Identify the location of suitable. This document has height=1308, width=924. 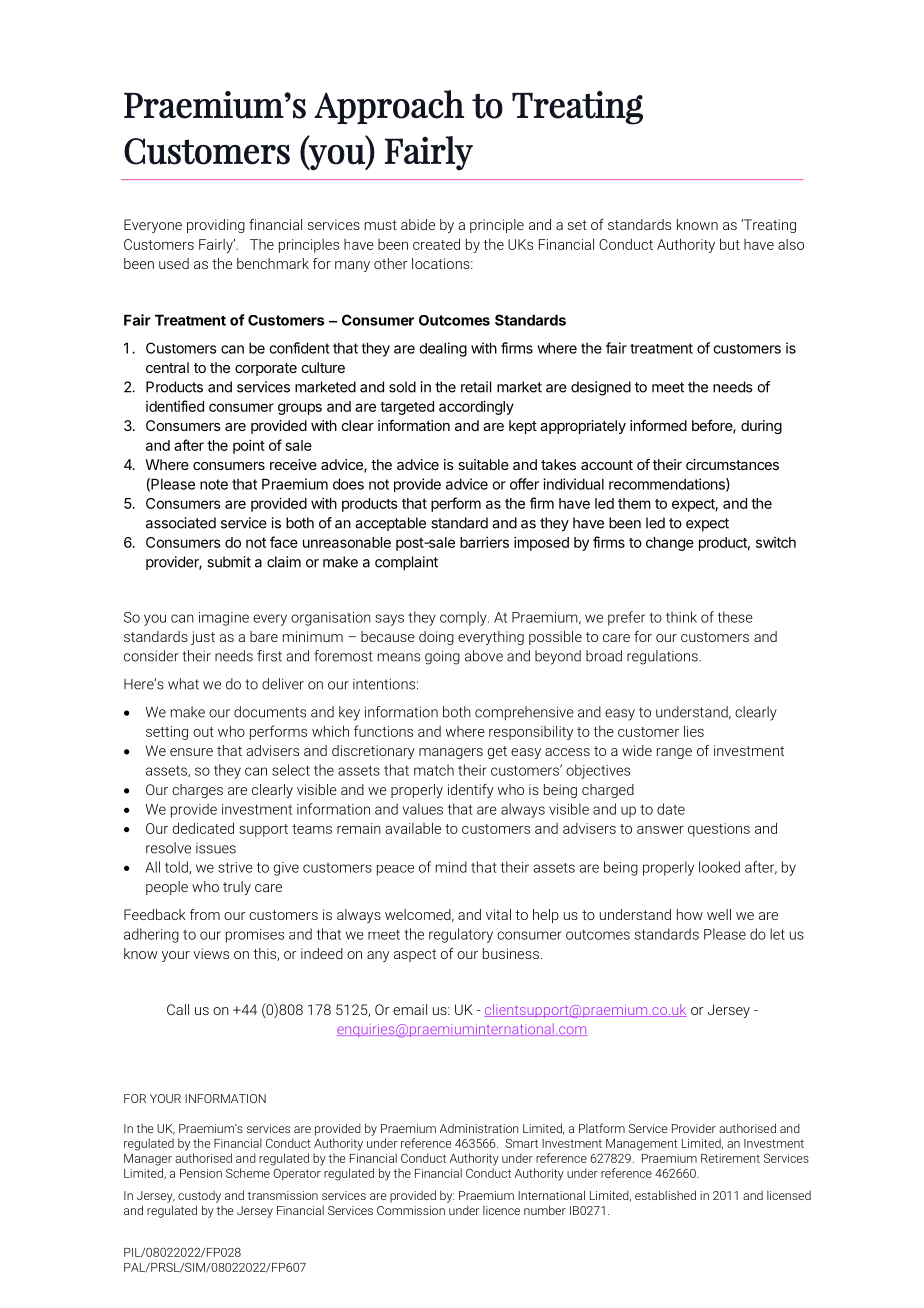
(483, 464).
